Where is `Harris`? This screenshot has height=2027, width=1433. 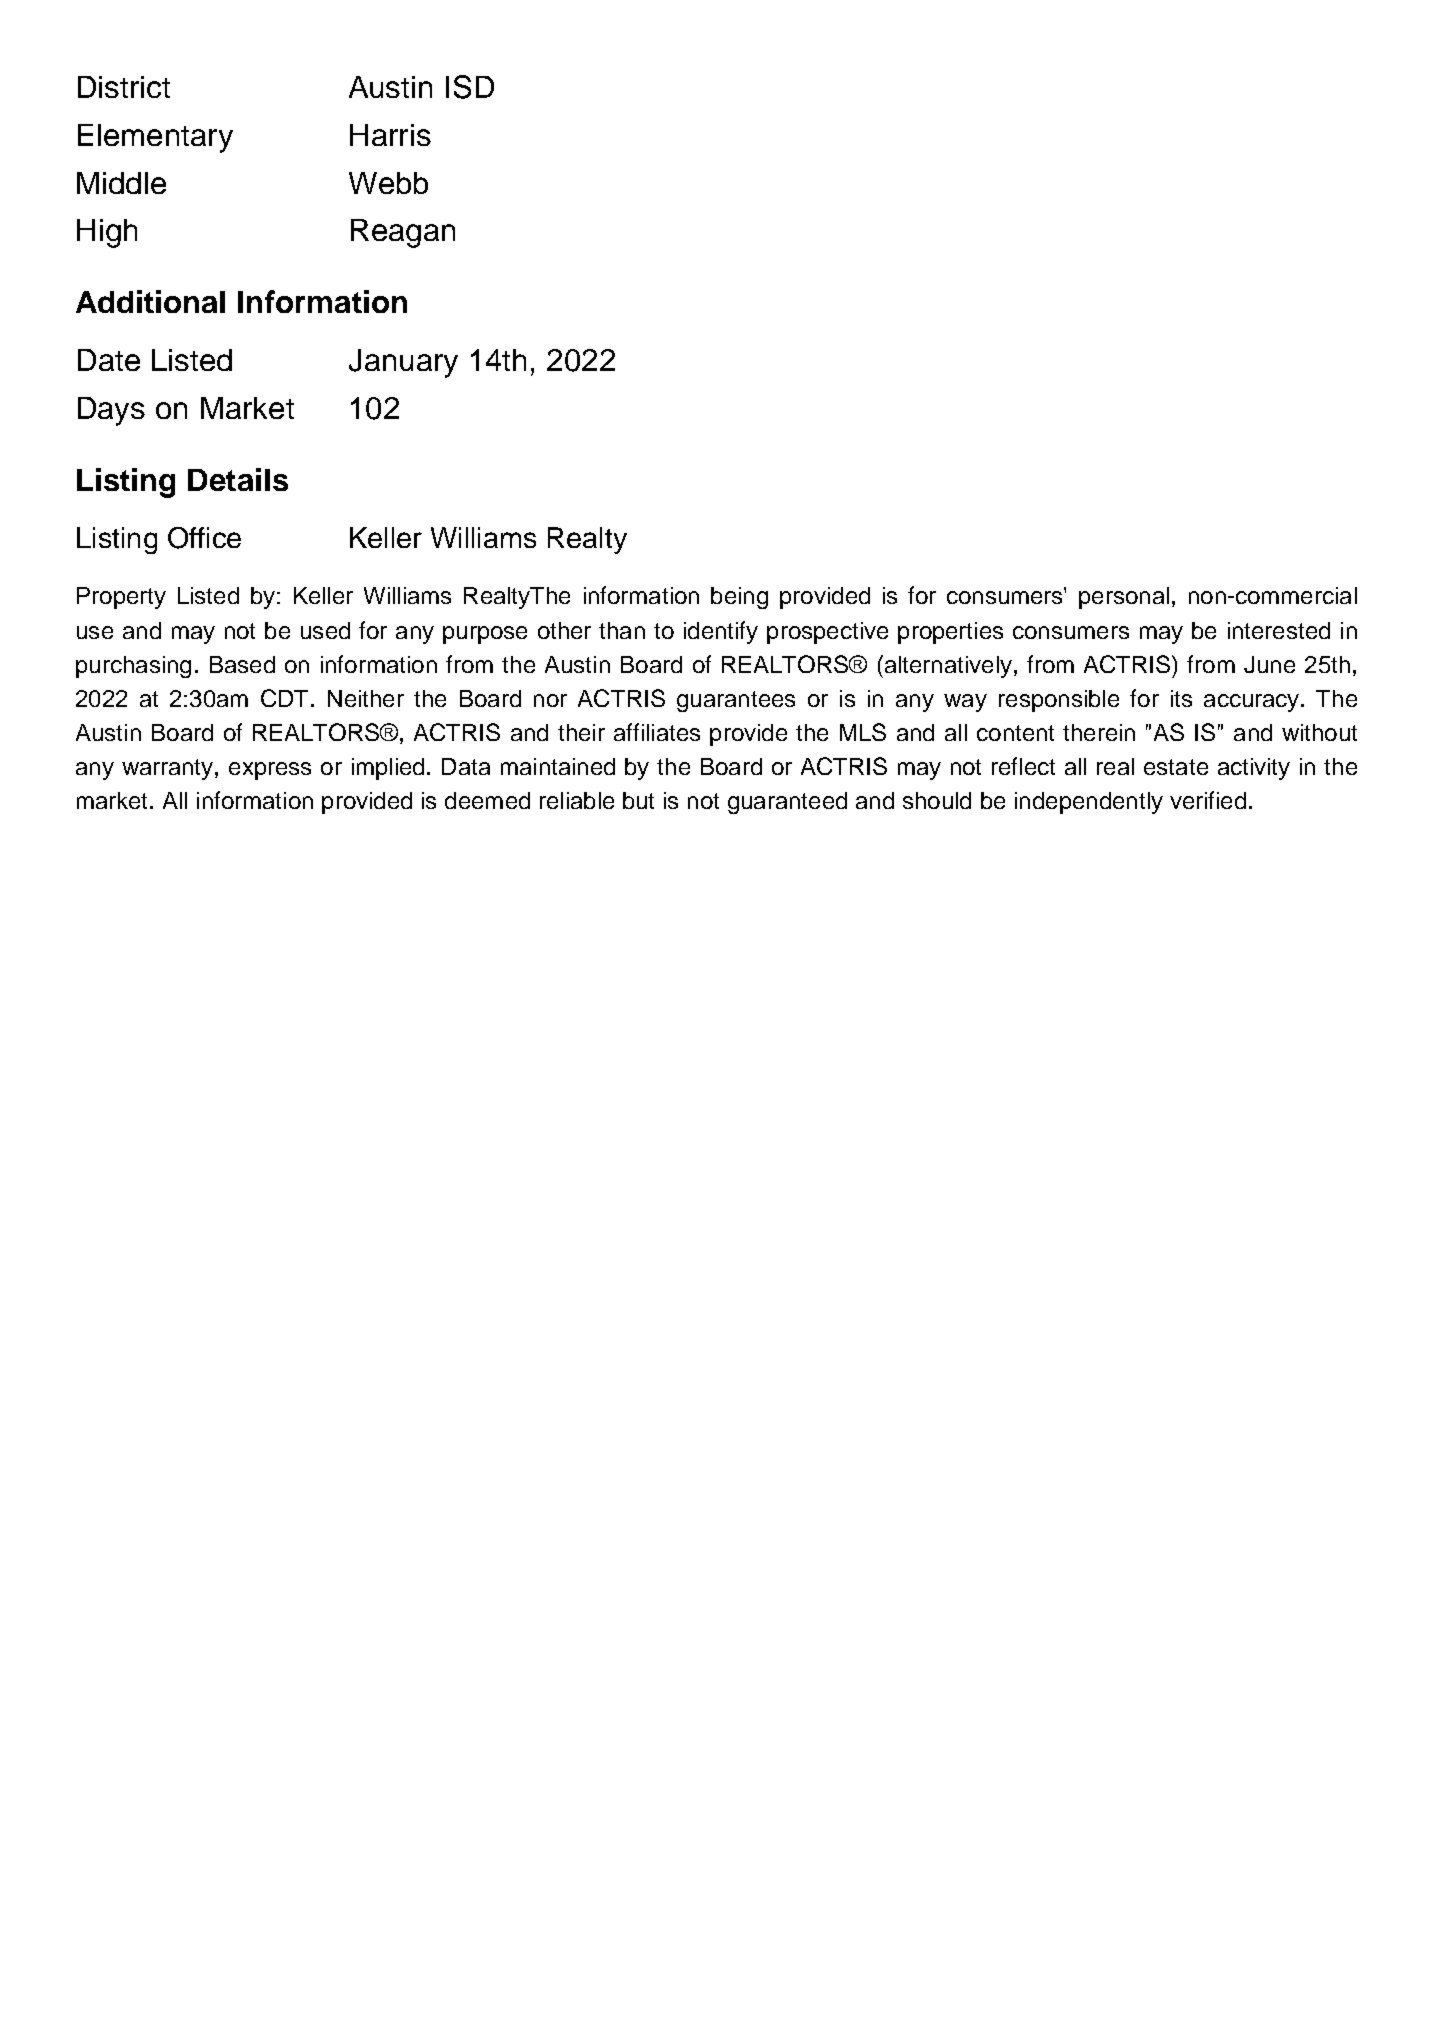 Harris is located at coordinates (390, 135).
